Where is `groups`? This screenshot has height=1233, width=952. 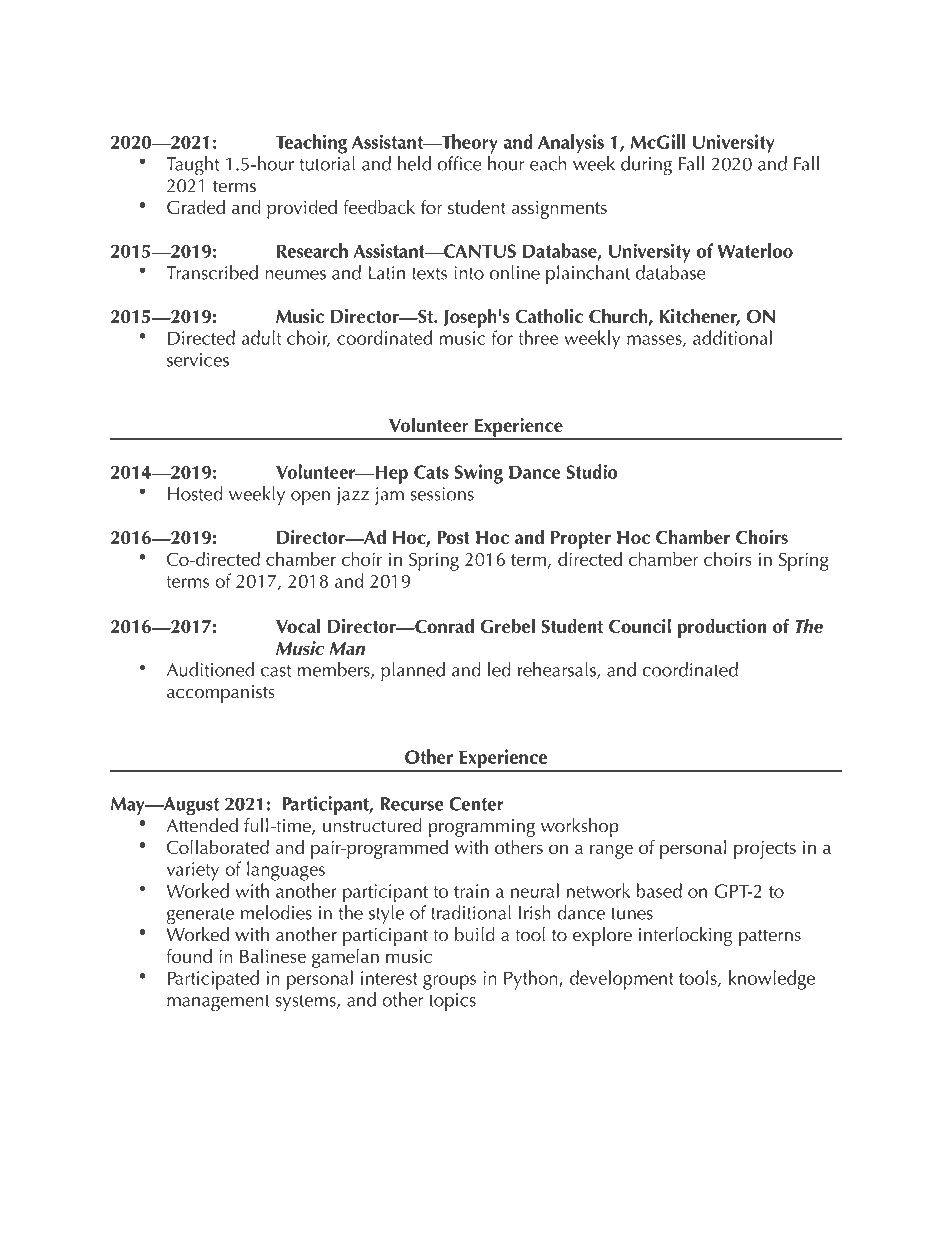
groups is located at coordinates (449, 982).
